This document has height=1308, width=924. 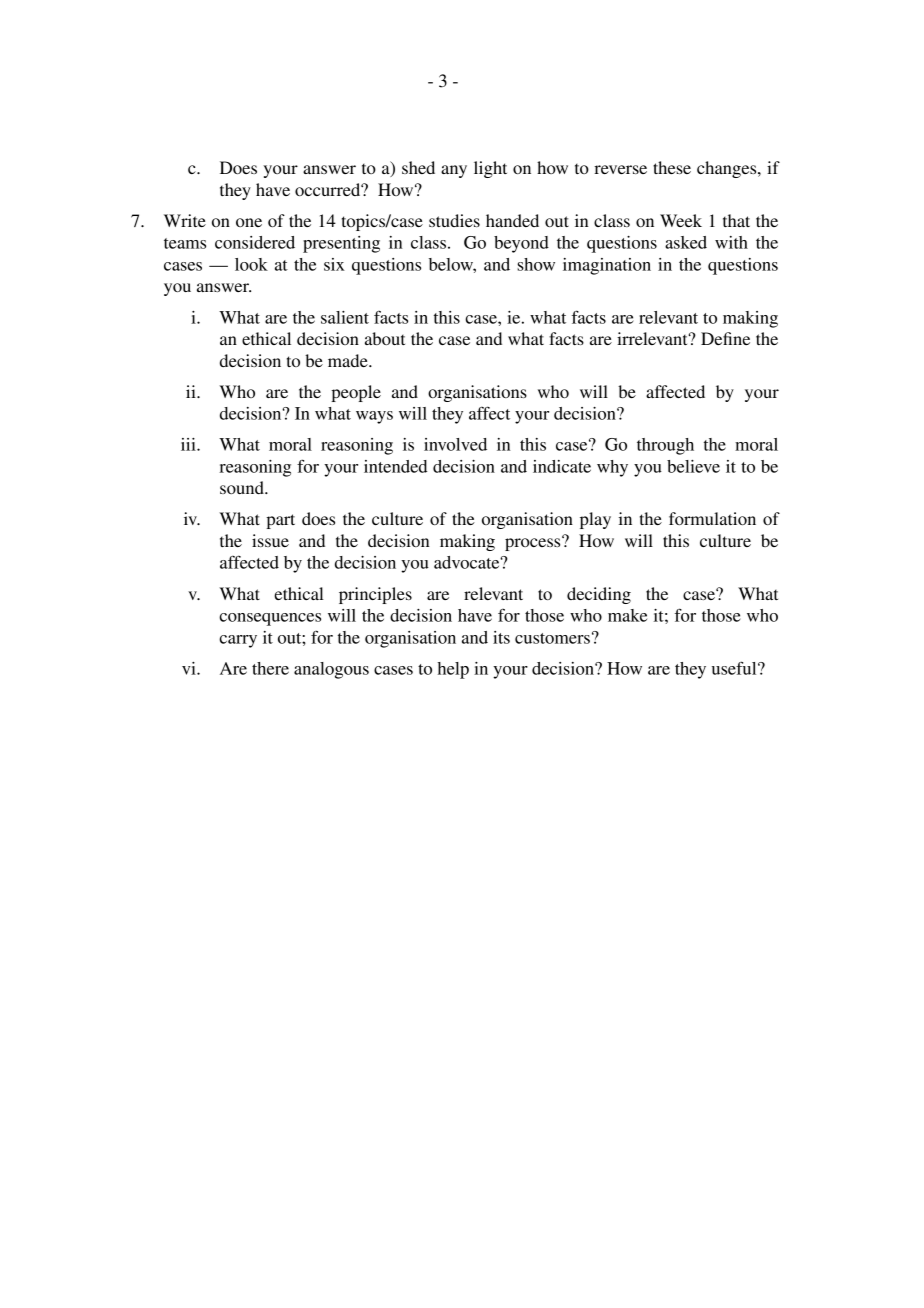 What do you see at coordinates (385, 338) in the document?
I see `about` at bounding box center [385, 338].
